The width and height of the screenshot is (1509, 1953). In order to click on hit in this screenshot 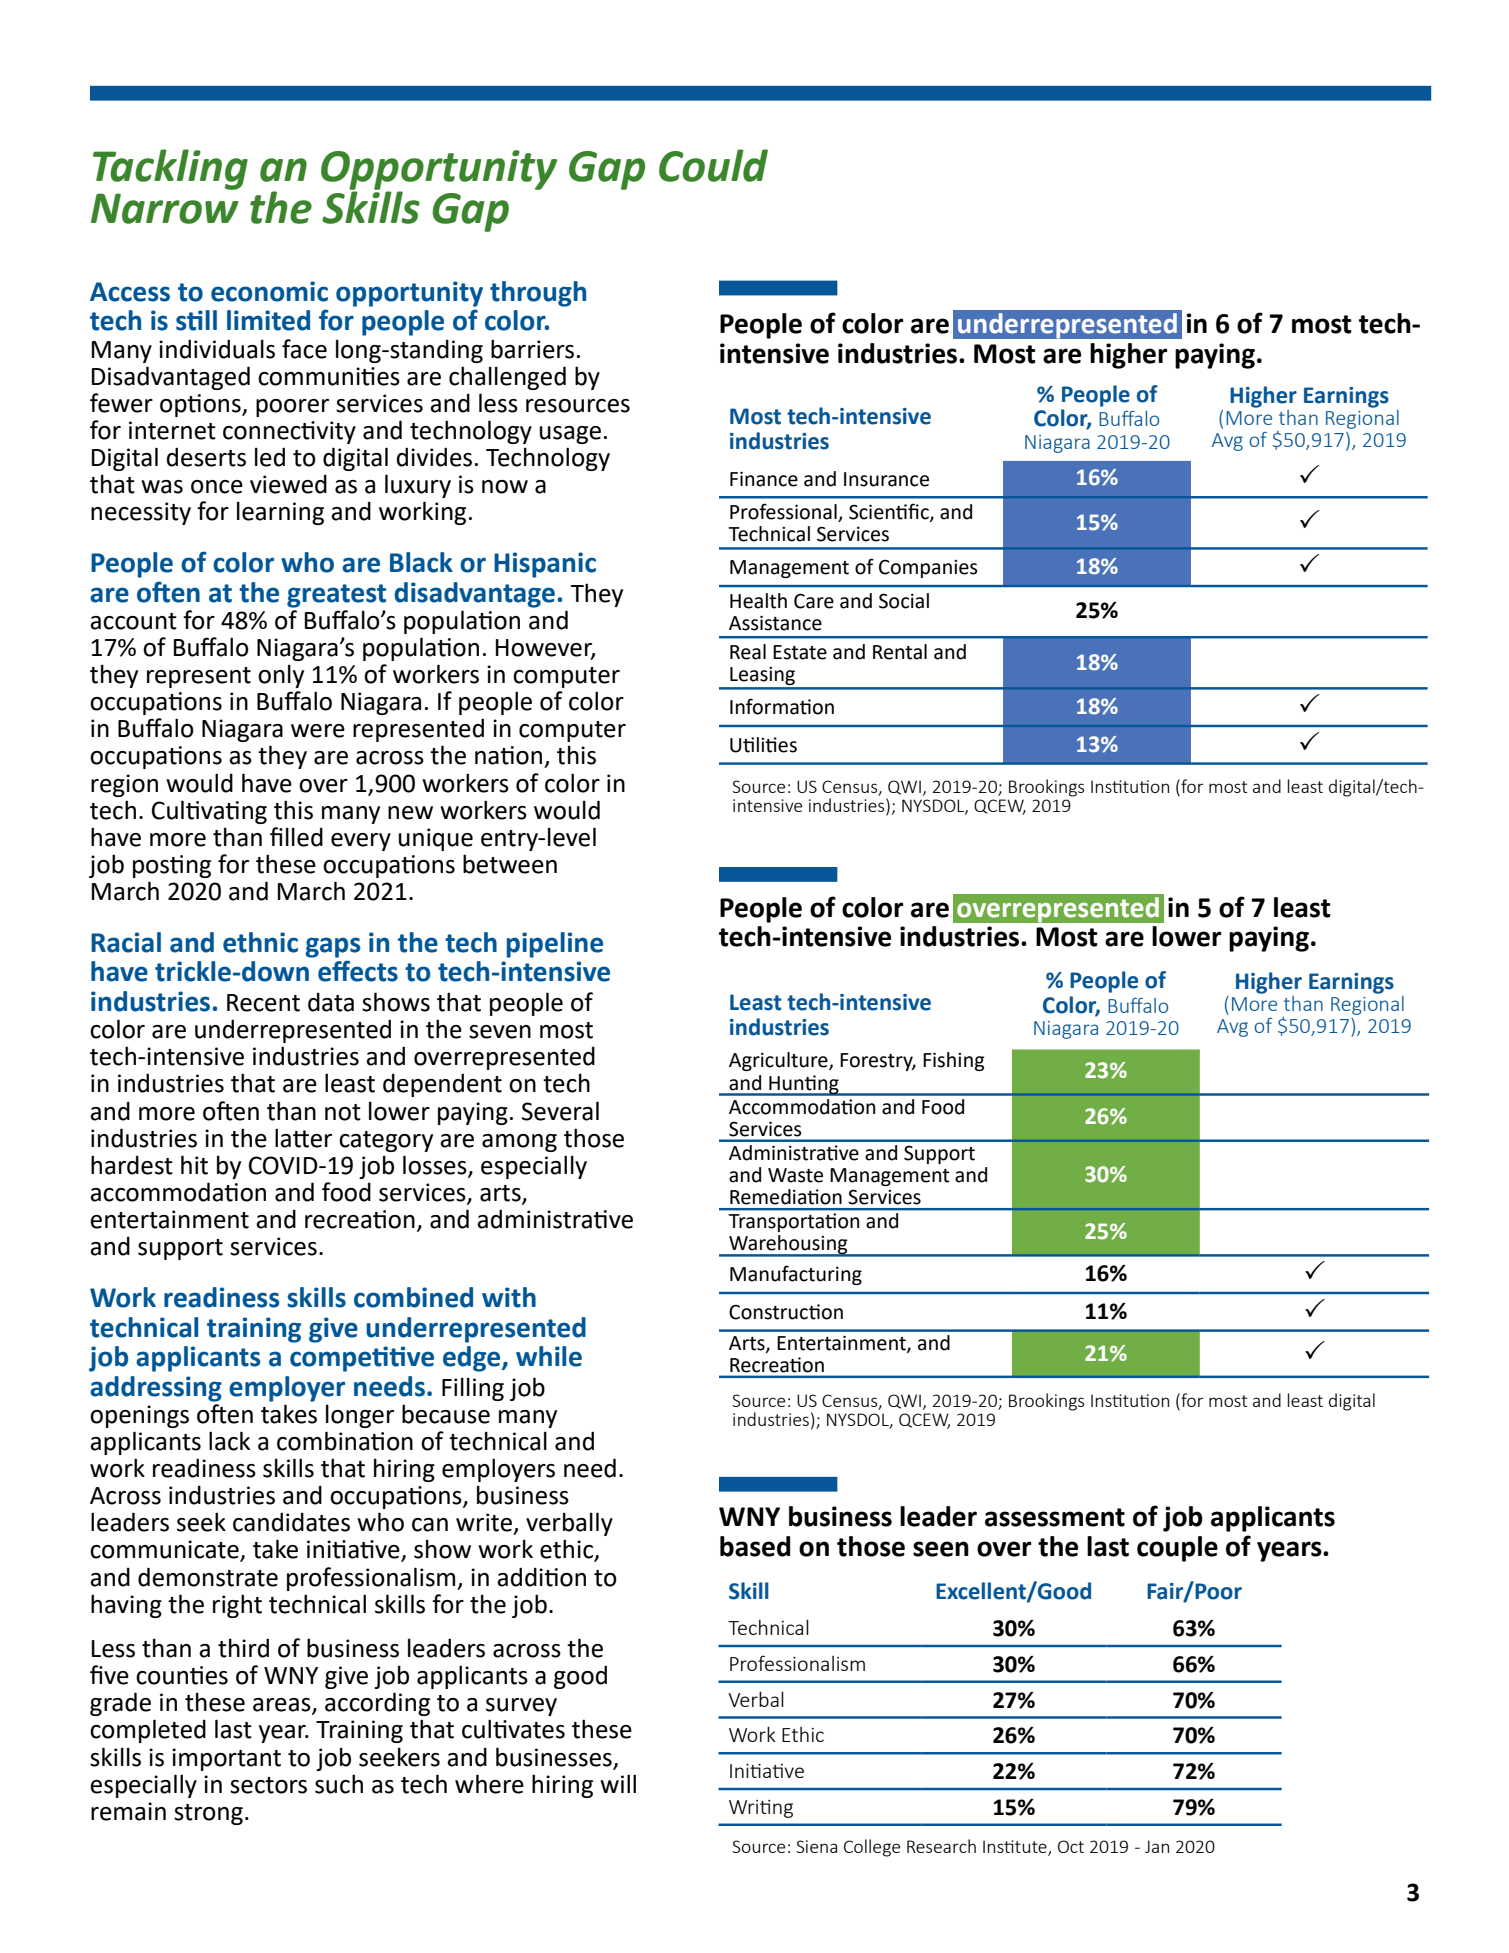, I will do `click(194, 1165)`.
